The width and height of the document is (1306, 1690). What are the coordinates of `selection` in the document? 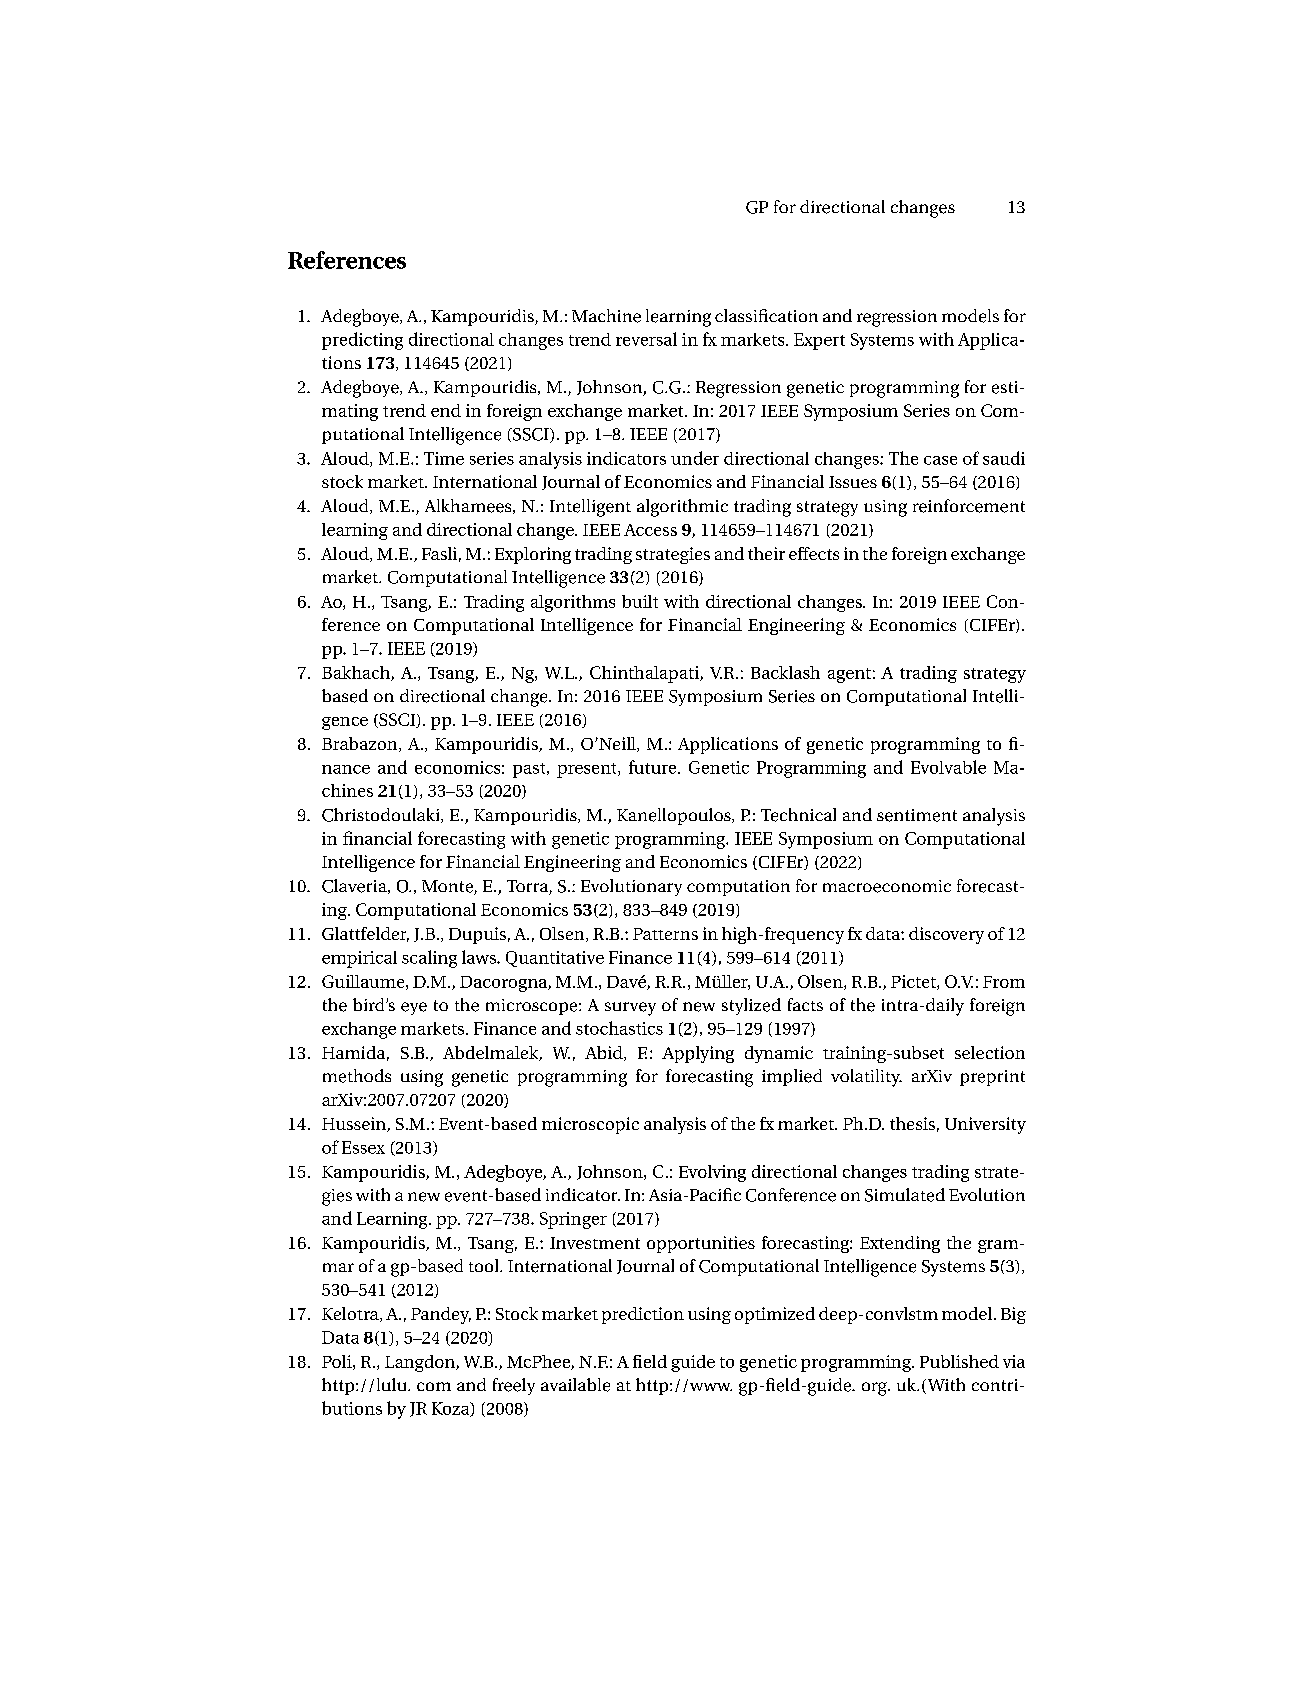 It's located at (990, 1052).
